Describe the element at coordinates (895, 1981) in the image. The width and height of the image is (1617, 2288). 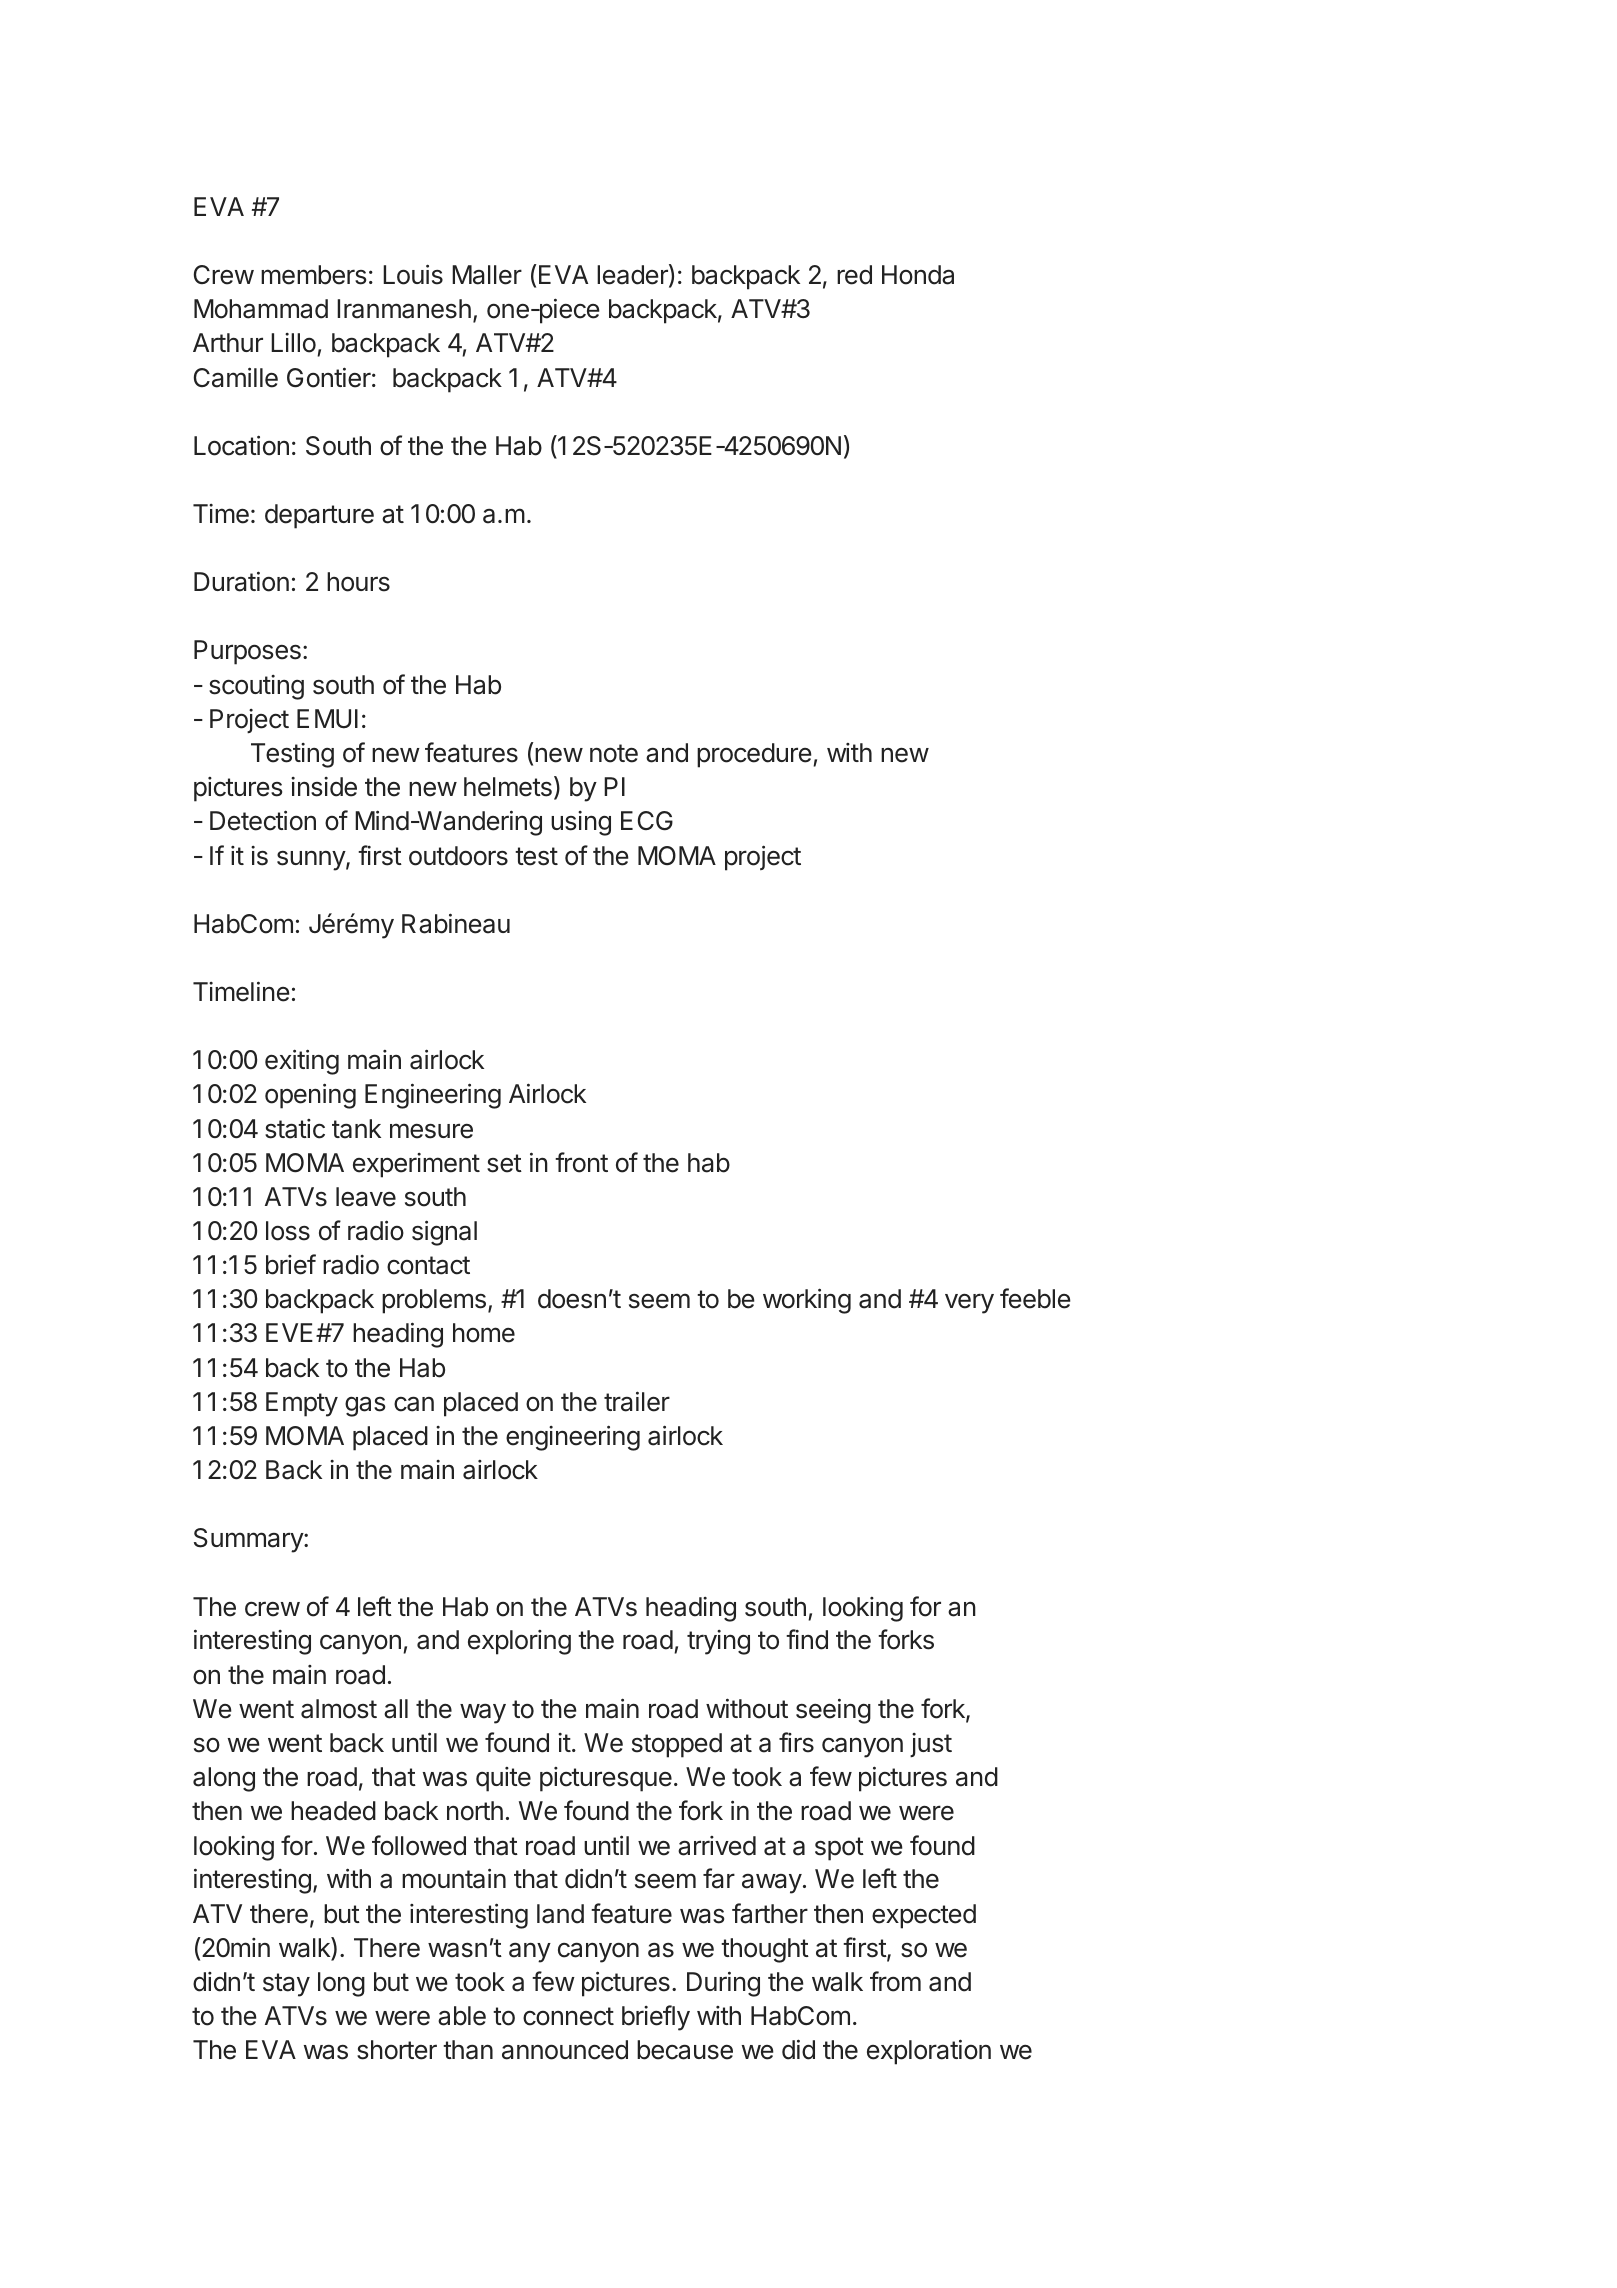
I see `from` at that location.
